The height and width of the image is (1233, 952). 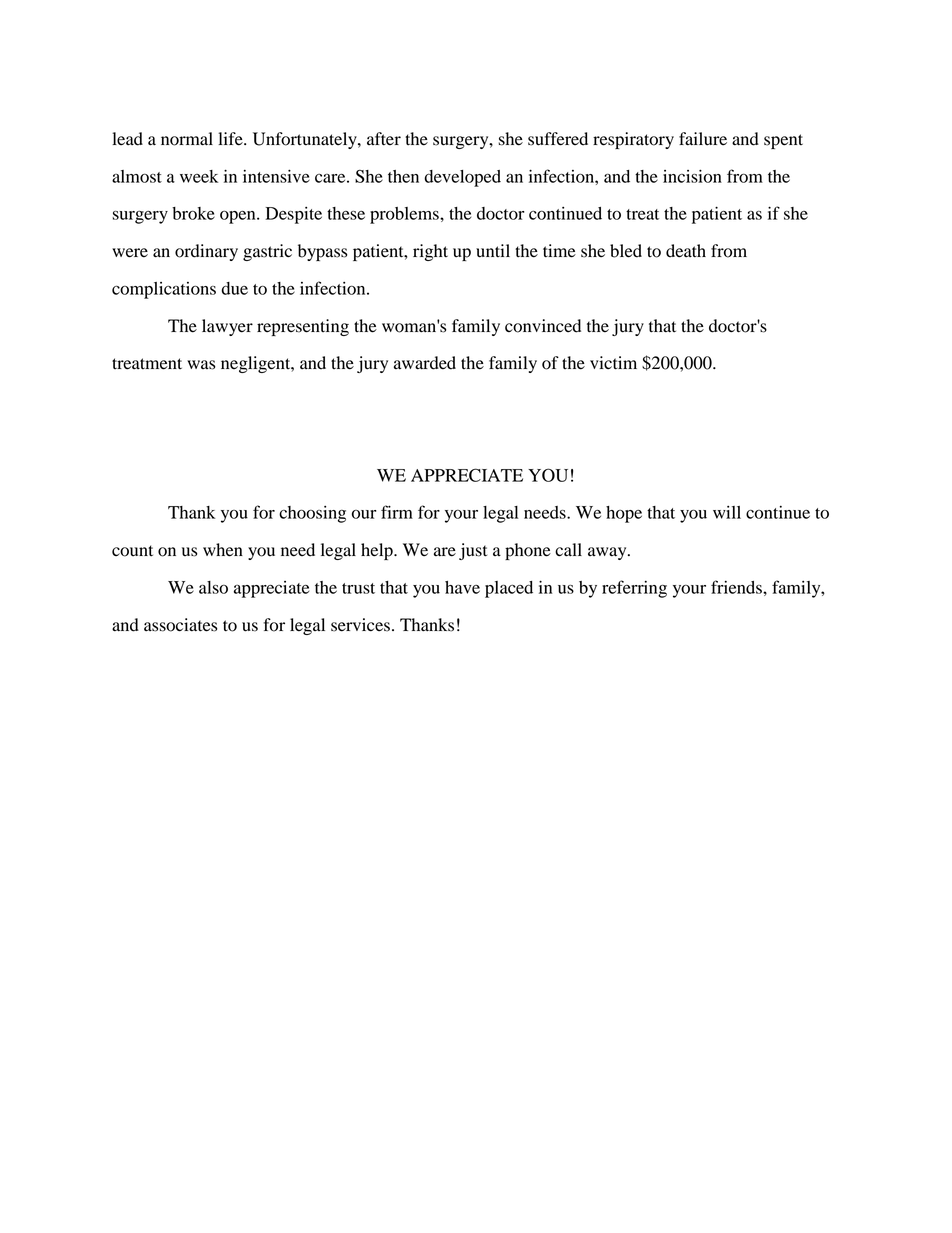 I want to click on awarded, so click(x=425, y=363).
